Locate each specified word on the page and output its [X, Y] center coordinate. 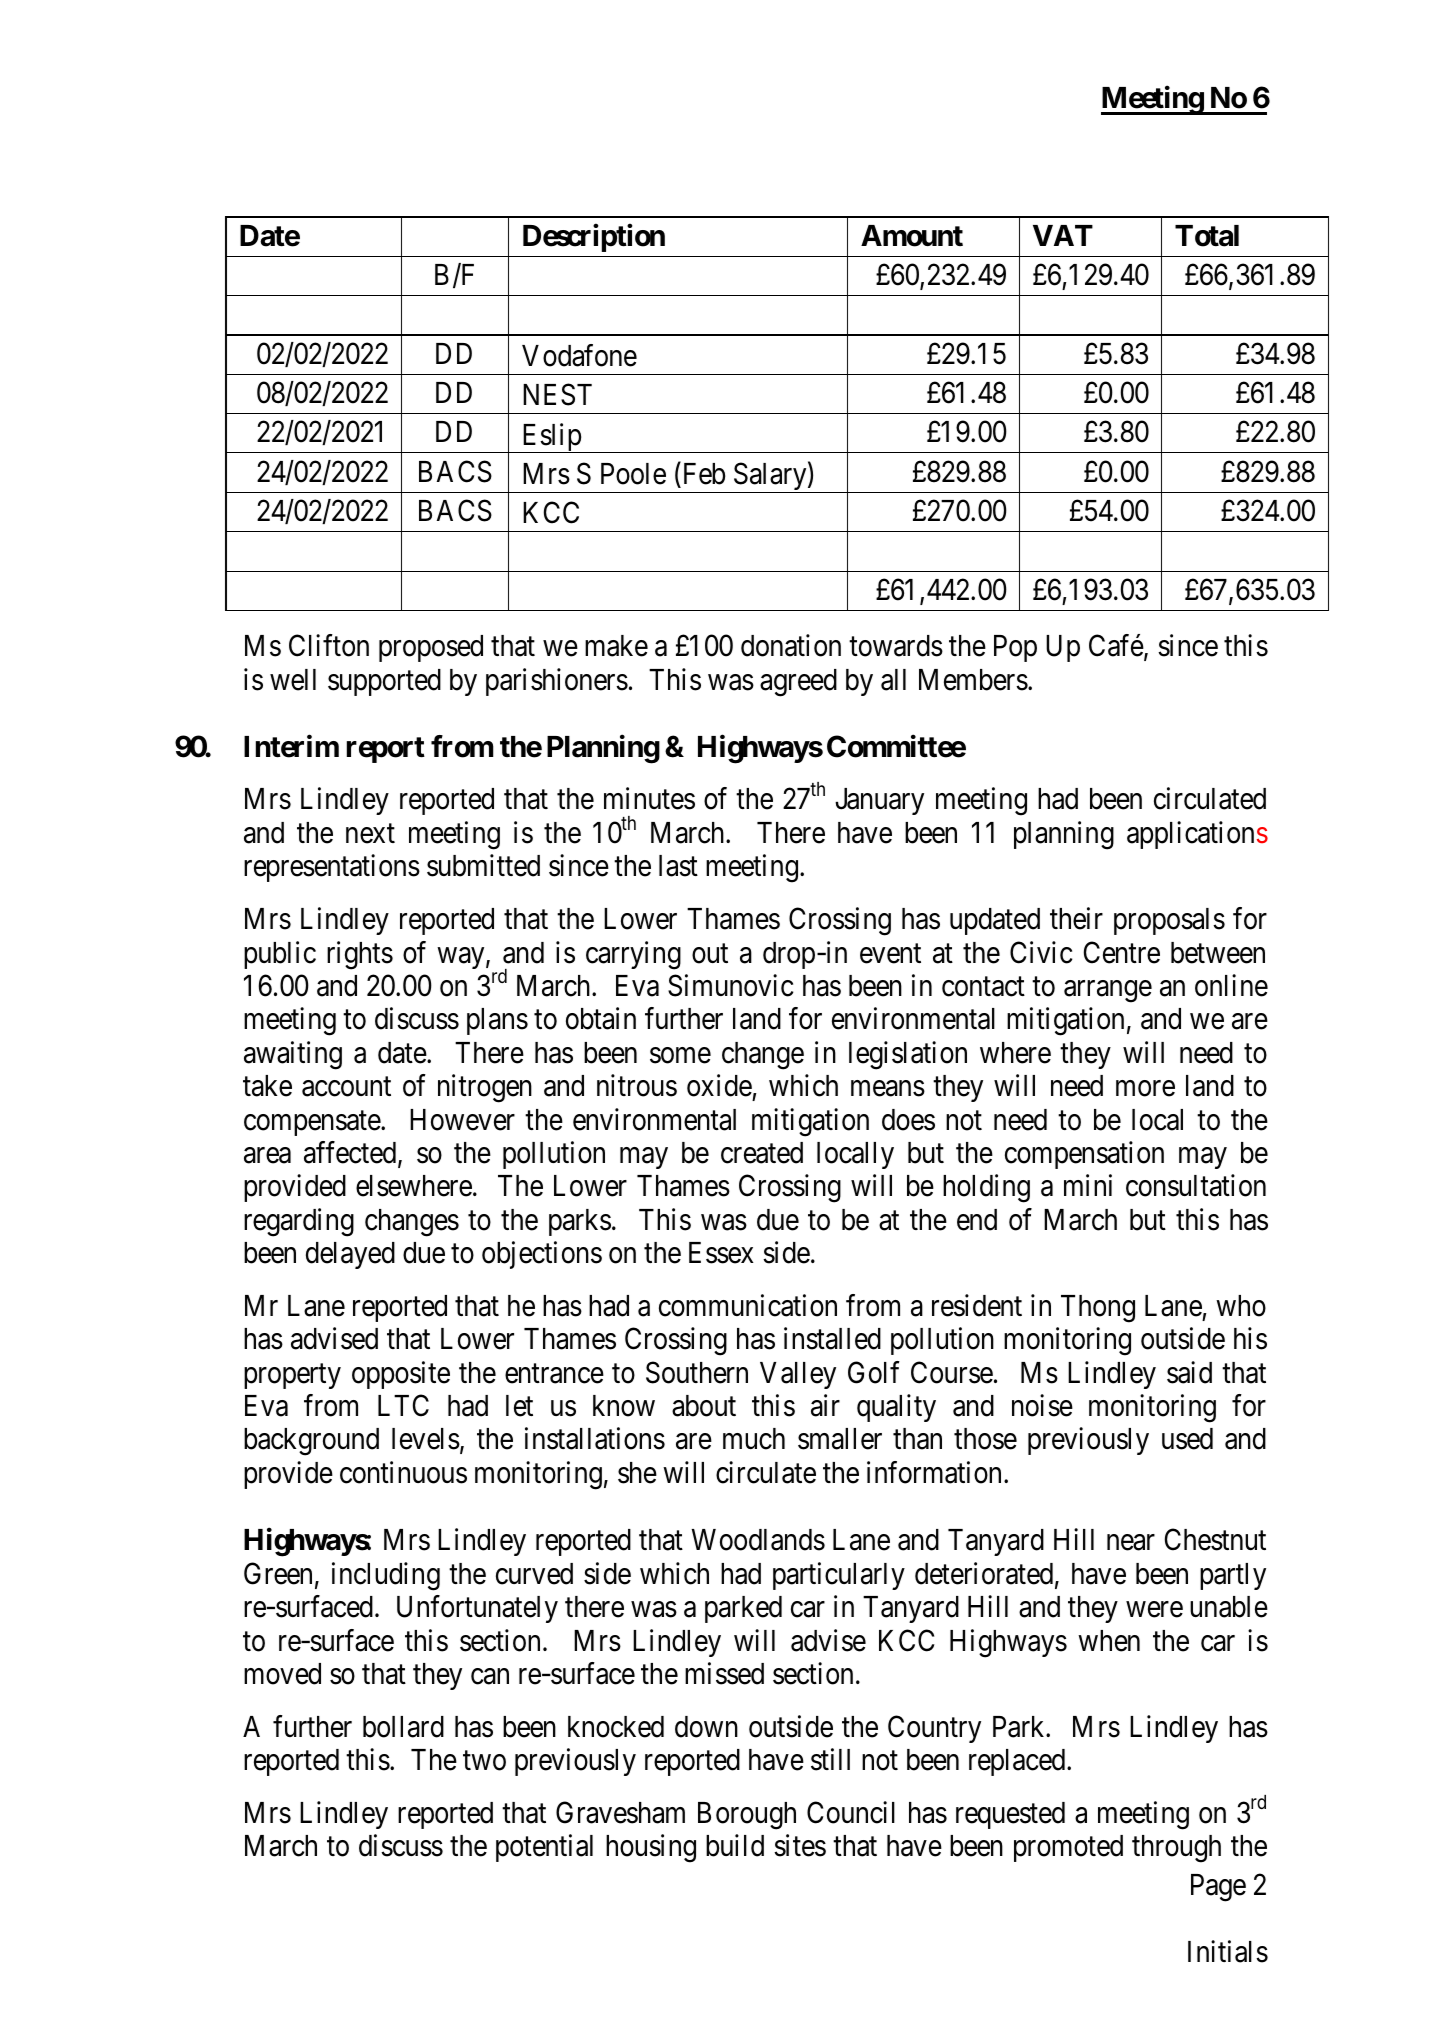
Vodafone [579, 355]
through [1176, 1849]
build [735, 1845]
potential [544, 1848]
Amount [912, 236]
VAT [1063, 235]
